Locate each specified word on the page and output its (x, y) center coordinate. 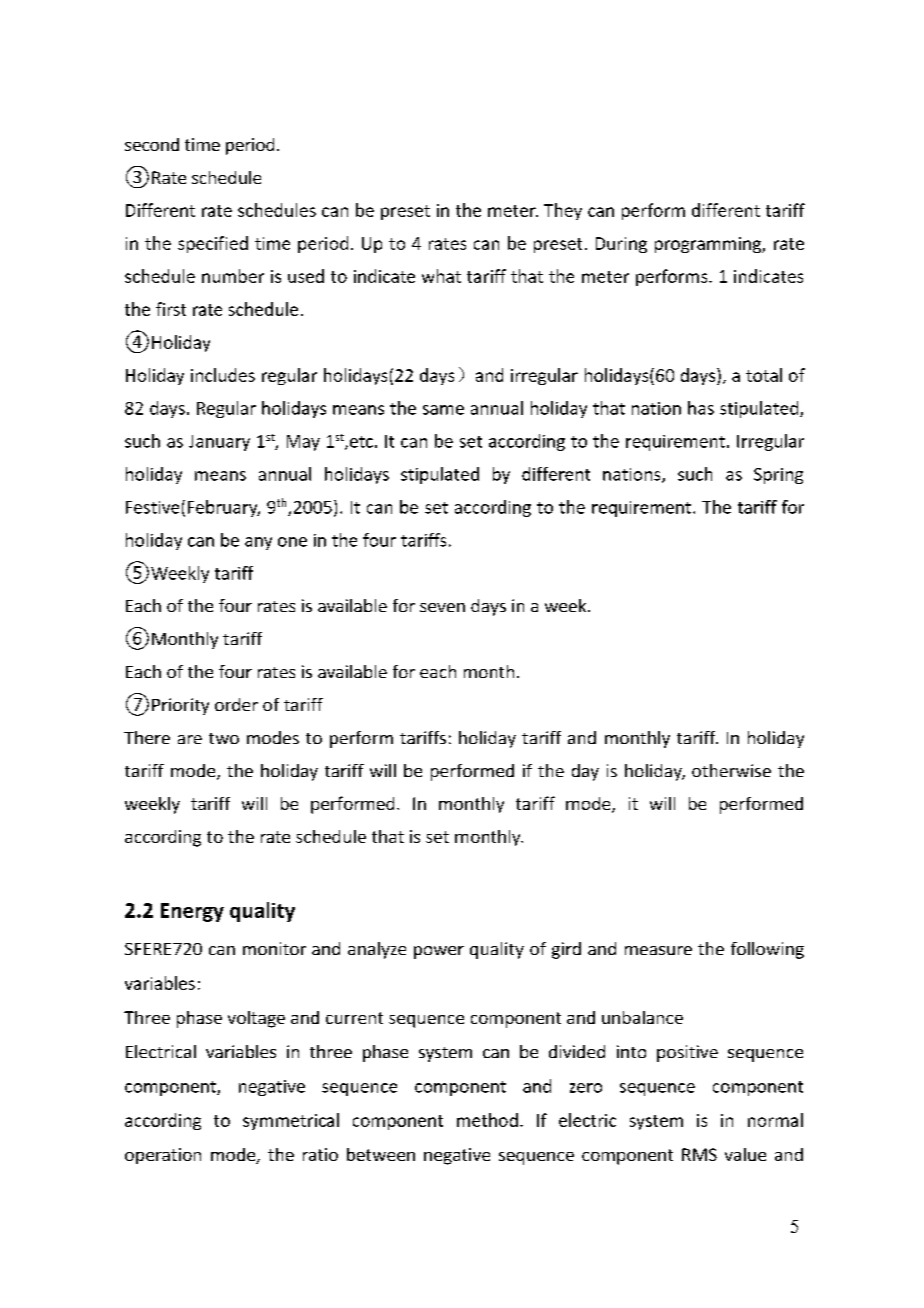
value (745, 1154)
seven (442, 607)
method (487, 1120)
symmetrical (291, 1121)
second (152, 144)
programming (709, 245)
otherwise (731, 770)
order (236, 704)
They (563, 211)
